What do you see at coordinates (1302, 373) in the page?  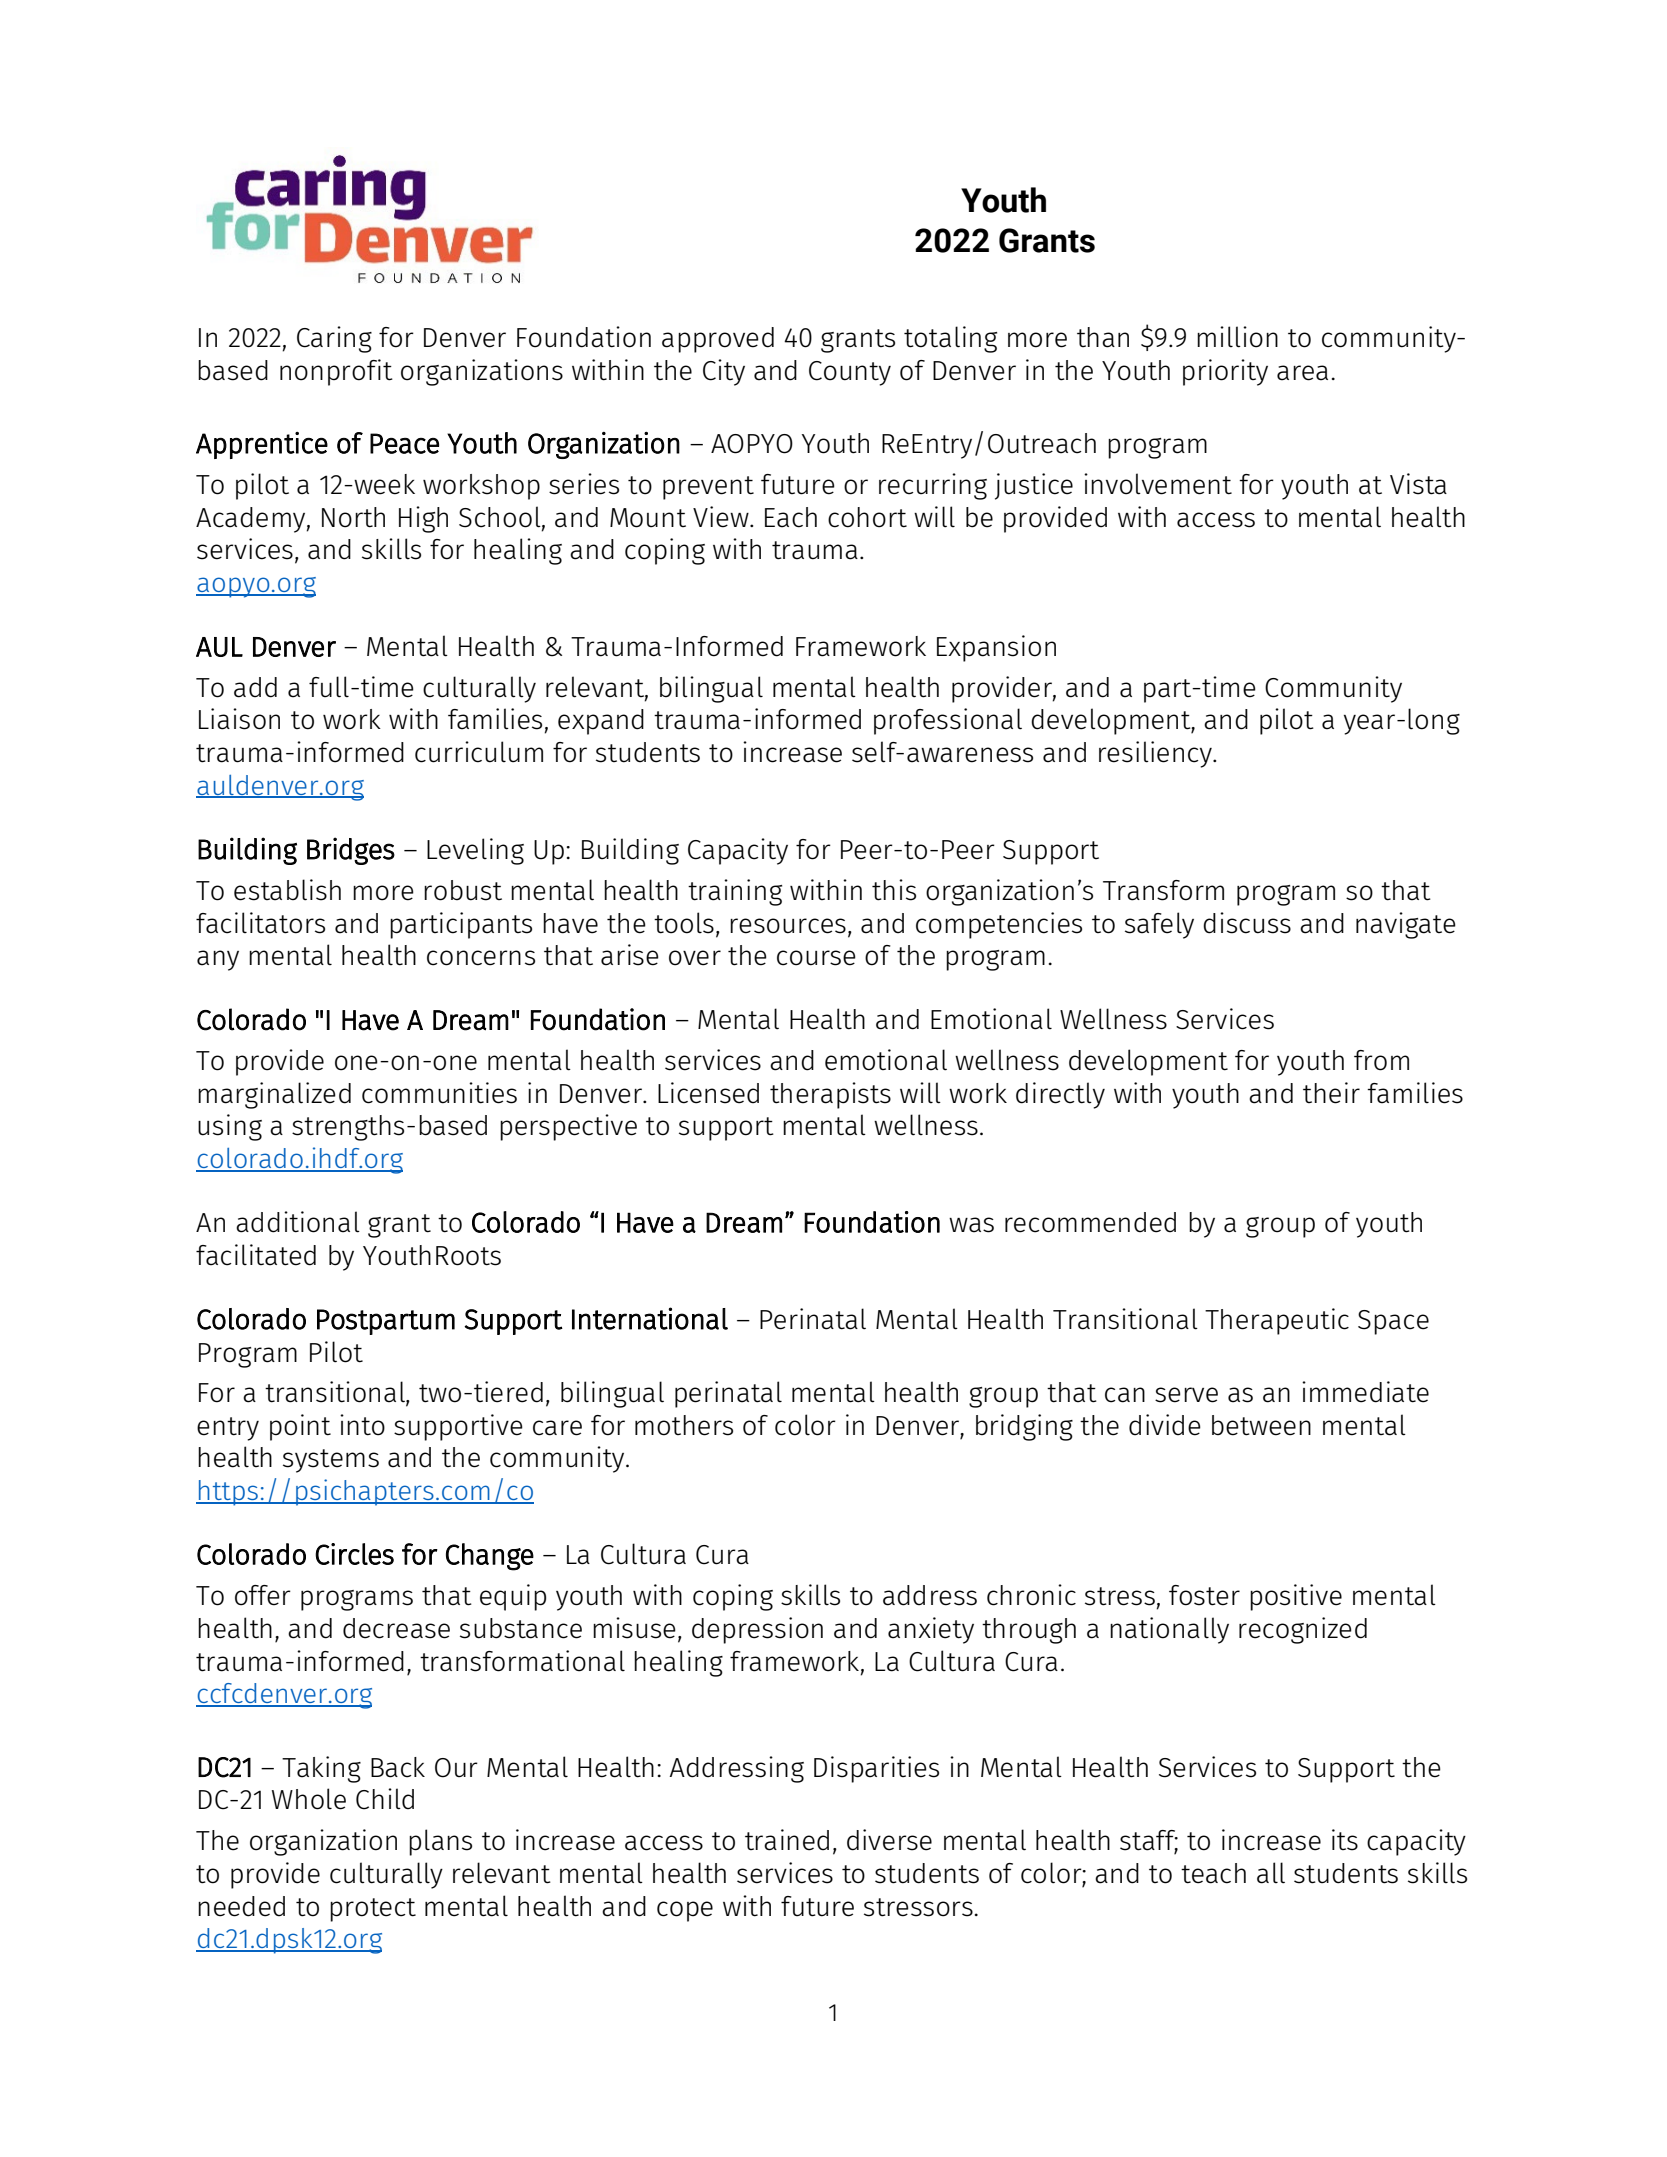 I see `area` at bounding box center [1302, 373].
